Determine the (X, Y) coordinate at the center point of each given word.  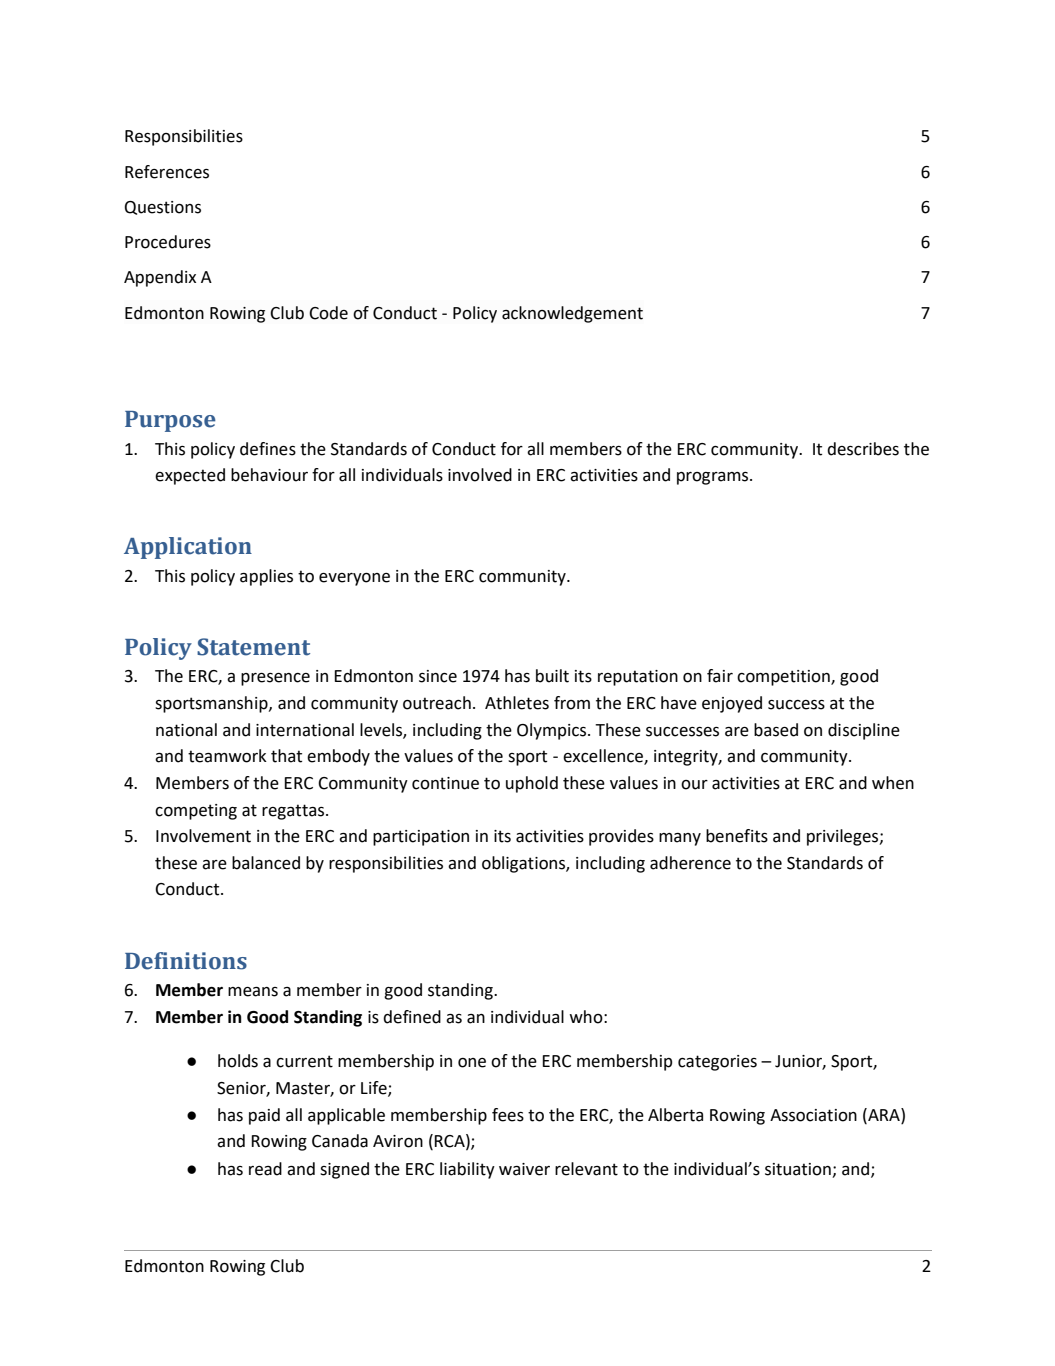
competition (784, 678)
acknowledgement (572, 314)
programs (714, 478)
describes (863, 449)
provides (621, 837)
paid (264, 1116)
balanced (266, 863)
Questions (163, 208)
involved (480, 475)
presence (275, 679)
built (552, 676)
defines (268, 449)
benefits (737, 836)
